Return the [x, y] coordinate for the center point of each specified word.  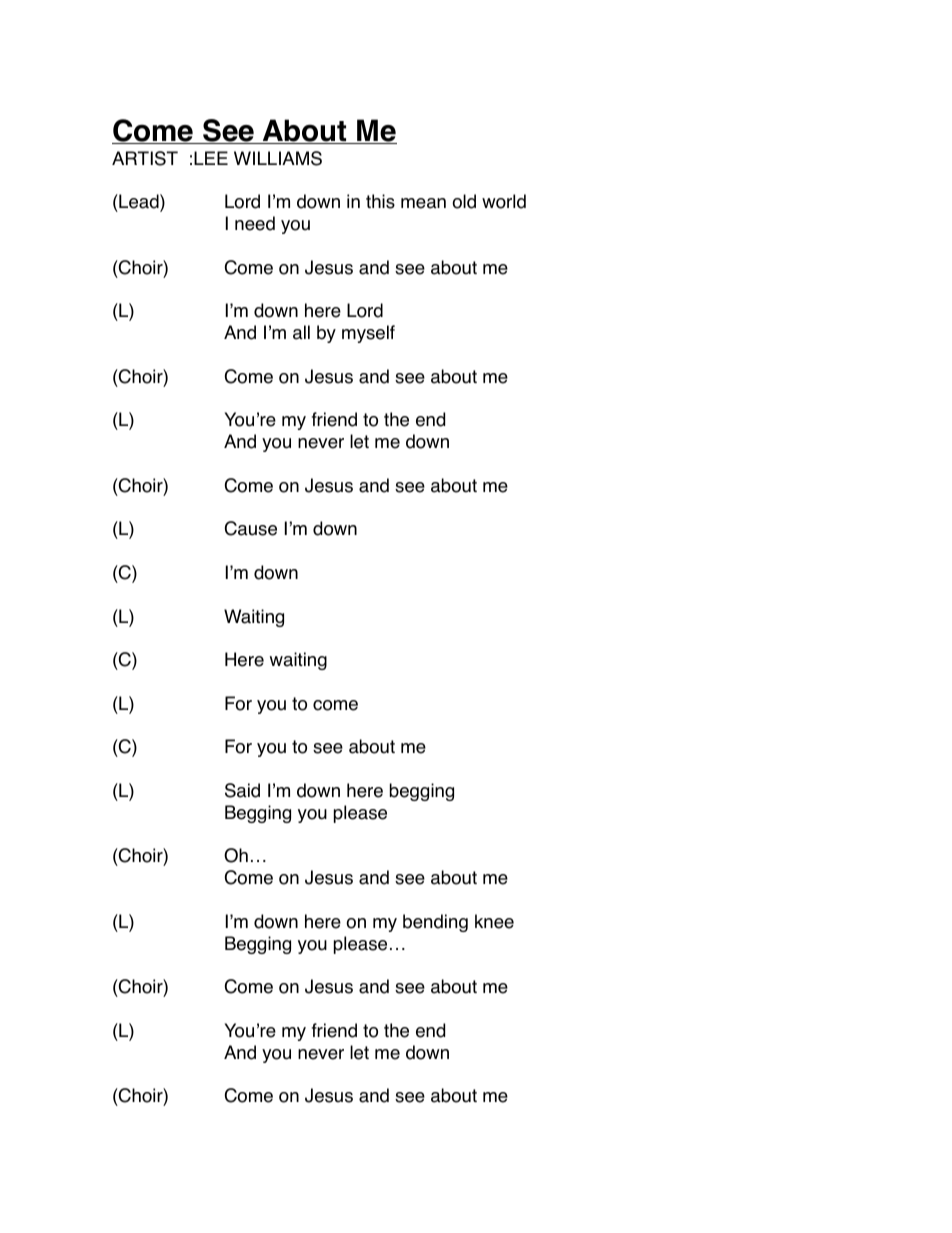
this [380, 201]
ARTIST [145, 158]
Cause [251, 528]
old [464, 201]
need [255, 223]
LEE [211, 158]
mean [423, 203]
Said [242, 790]
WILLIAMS [278, 158]
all [301, 332]
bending [435, 923]
